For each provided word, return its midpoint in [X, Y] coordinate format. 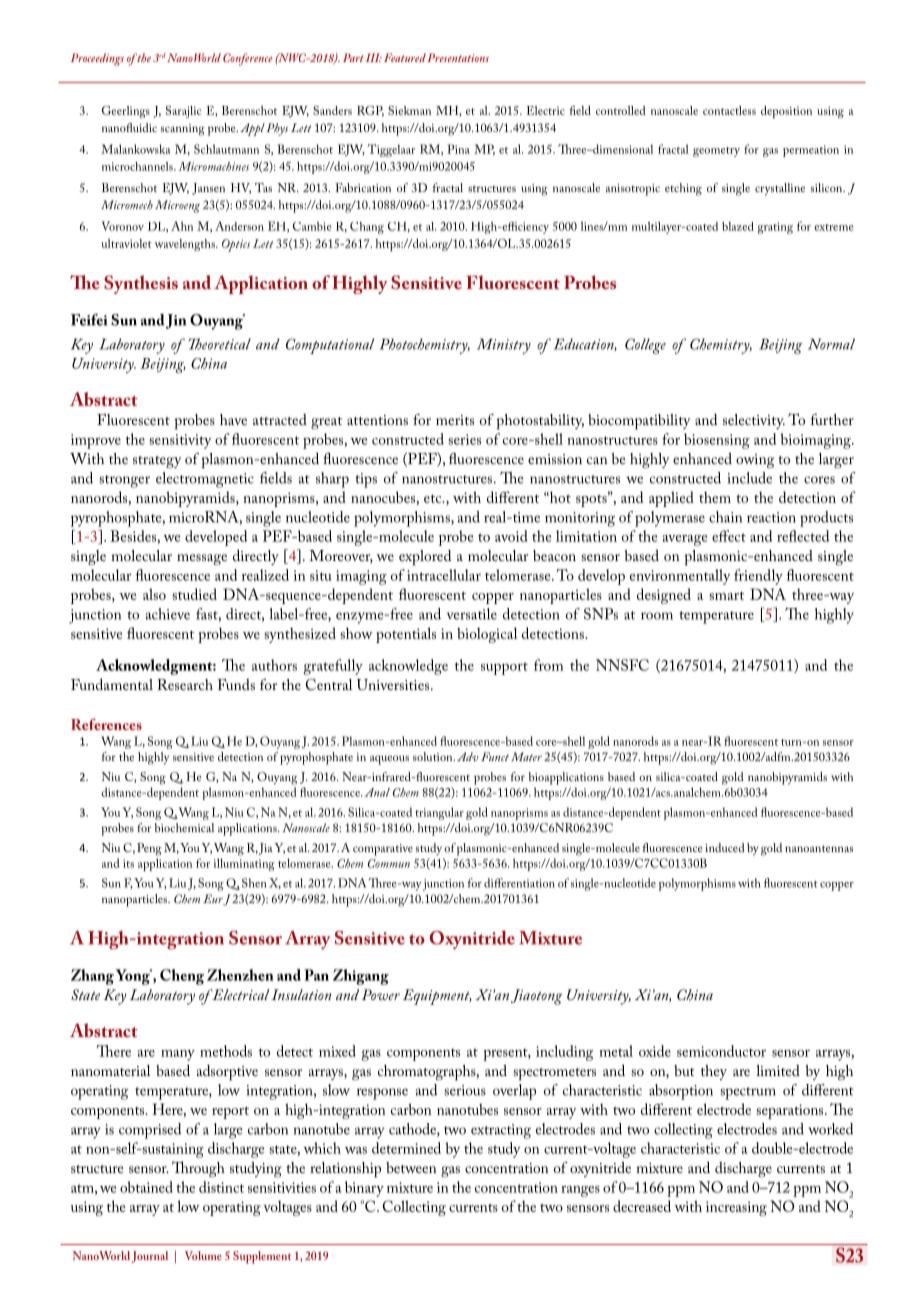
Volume [203, 1255]
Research [185, 684]
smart [726, 596]
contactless [729, 110]
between [411, 1167]
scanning [183, 130]
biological [487, 635]
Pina [458, 149]
